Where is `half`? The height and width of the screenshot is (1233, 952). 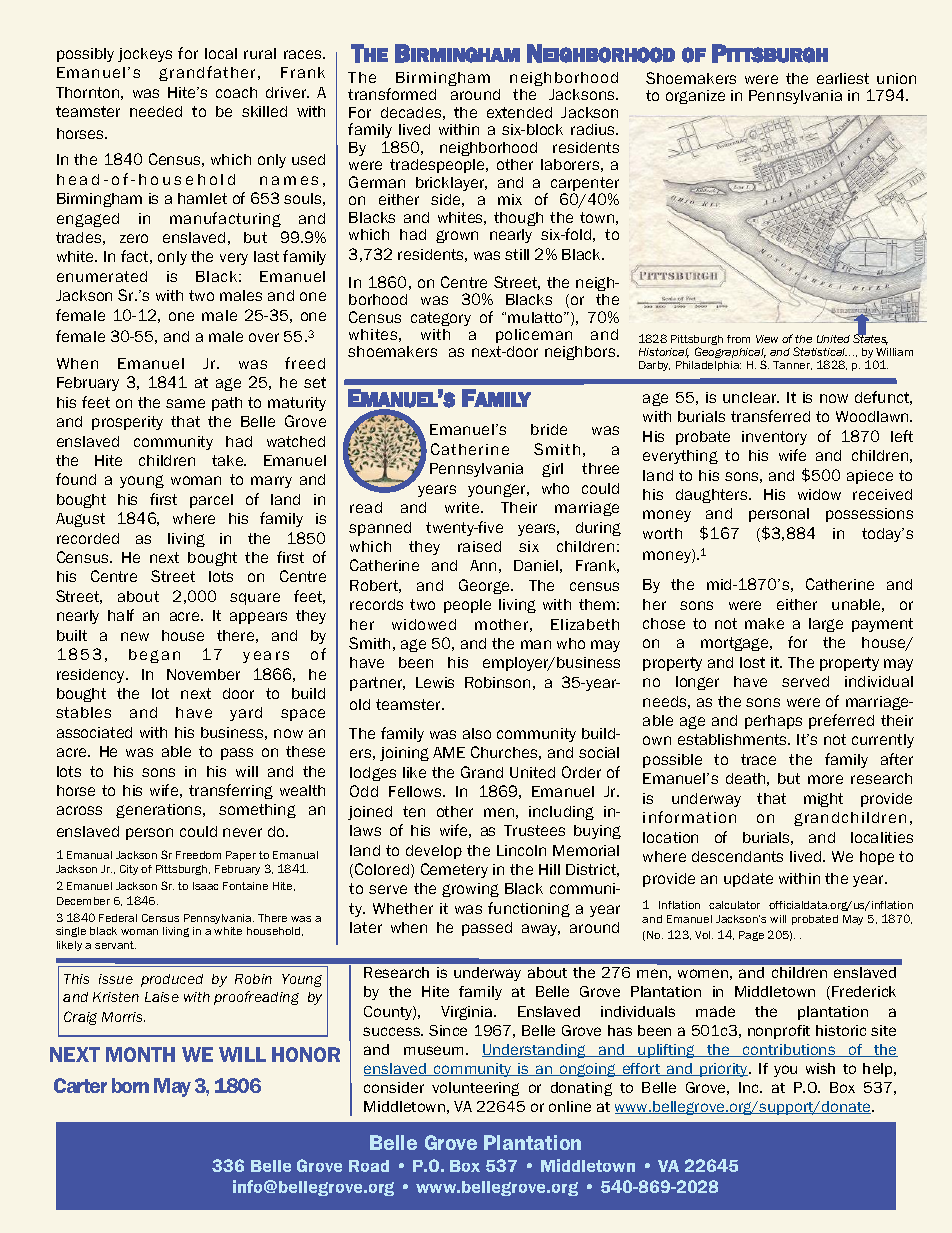
half is located at coordinates (121, 615).
